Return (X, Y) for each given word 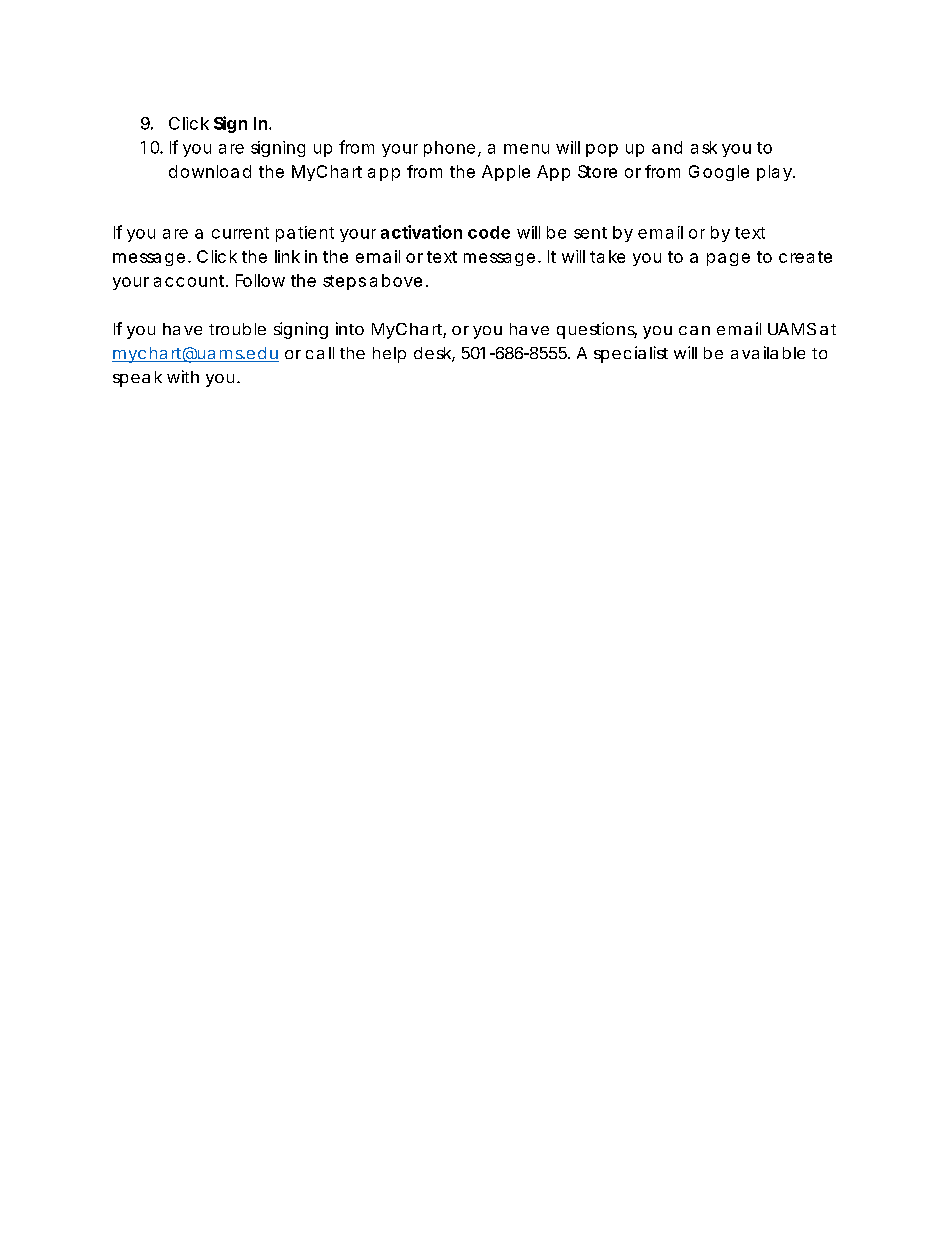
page (728, 259)
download (210, 171)
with (183, 376)
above (396, 280)
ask (704, 147)
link (287, 256)
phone (449, 149)
